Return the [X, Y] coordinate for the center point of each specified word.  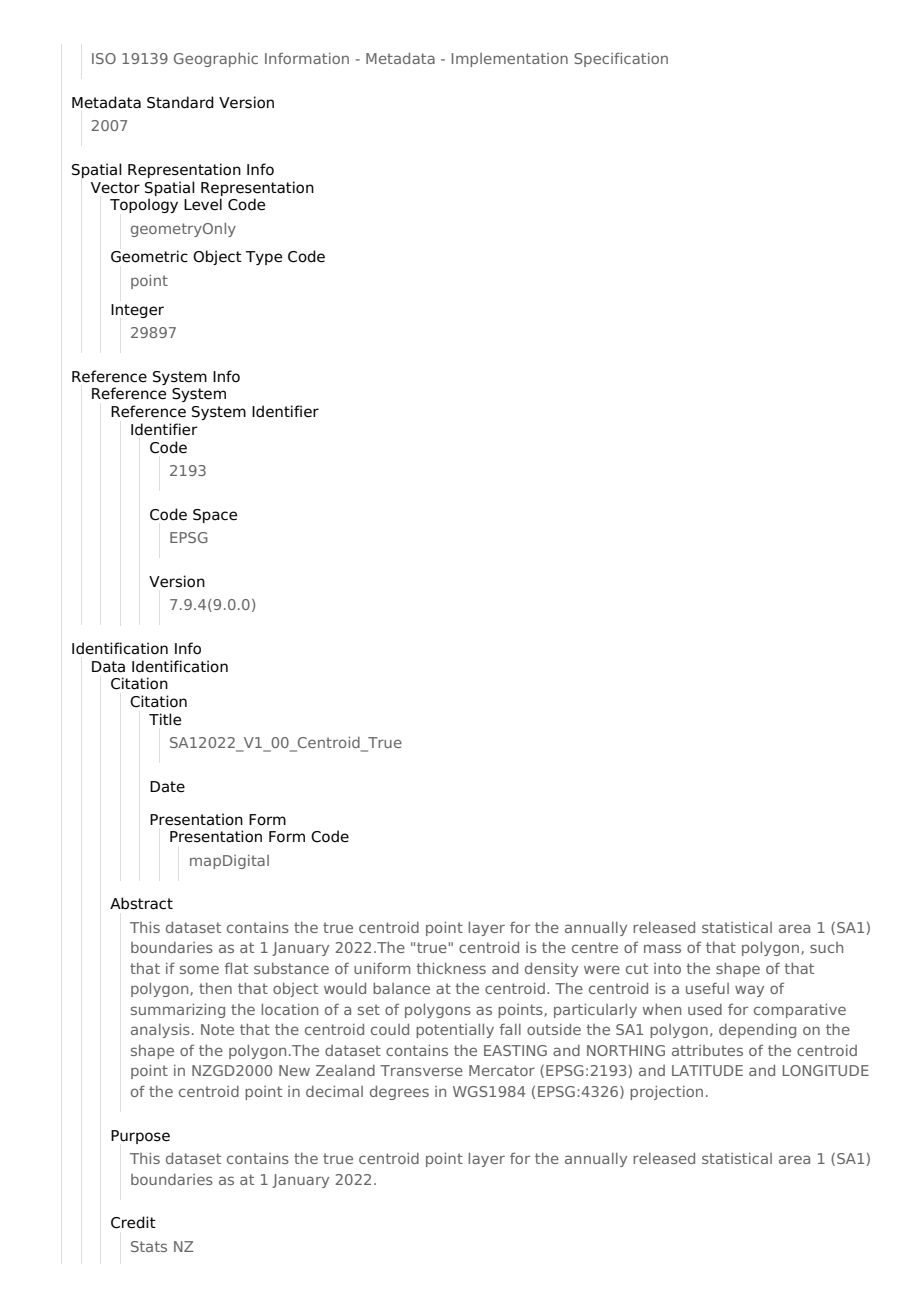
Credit [133, 1222]
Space [215, 516]
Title [165, 719]
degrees [399, 1092]
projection [666, 1092]
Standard [180, 102]
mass [662, 948]
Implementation [510, 60]
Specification [621, 59]
